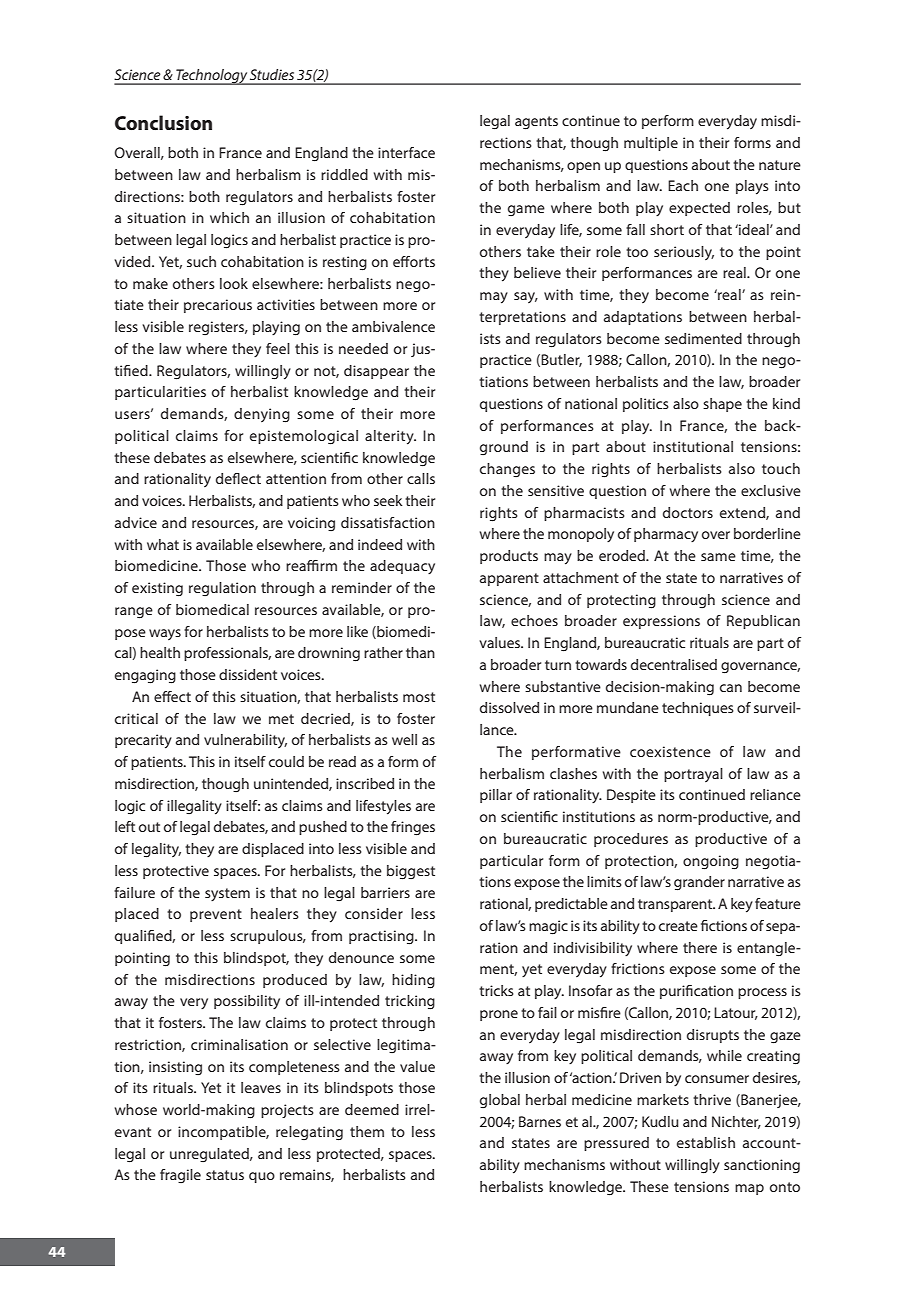 Image resolution: width=924 pixels, height=1308 pixels. Describe the element at coordinates (406, 152) in the page. I see `interface` at that location.
